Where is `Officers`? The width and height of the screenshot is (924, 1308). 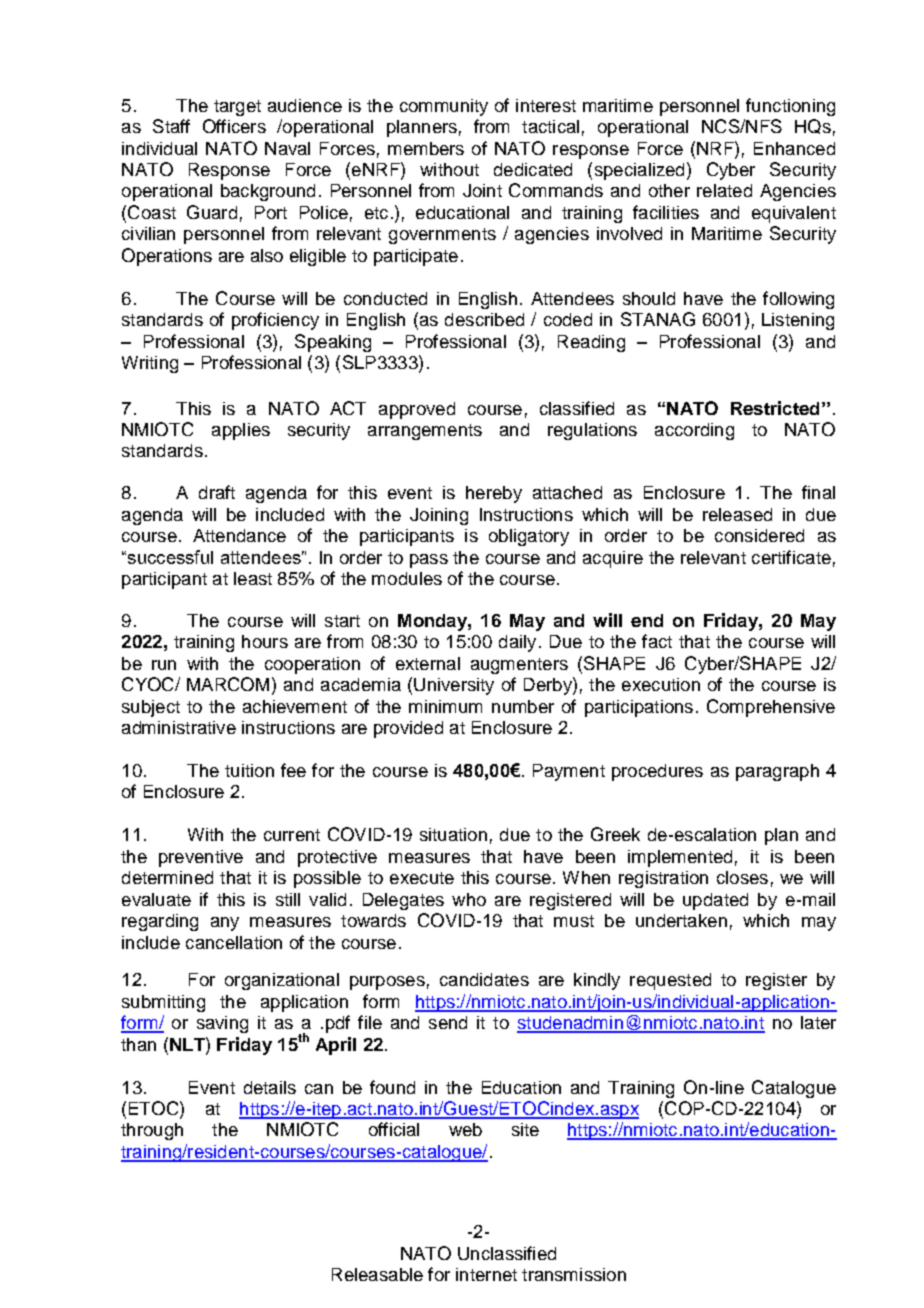 Officers is located at coordinates (234, 126).
